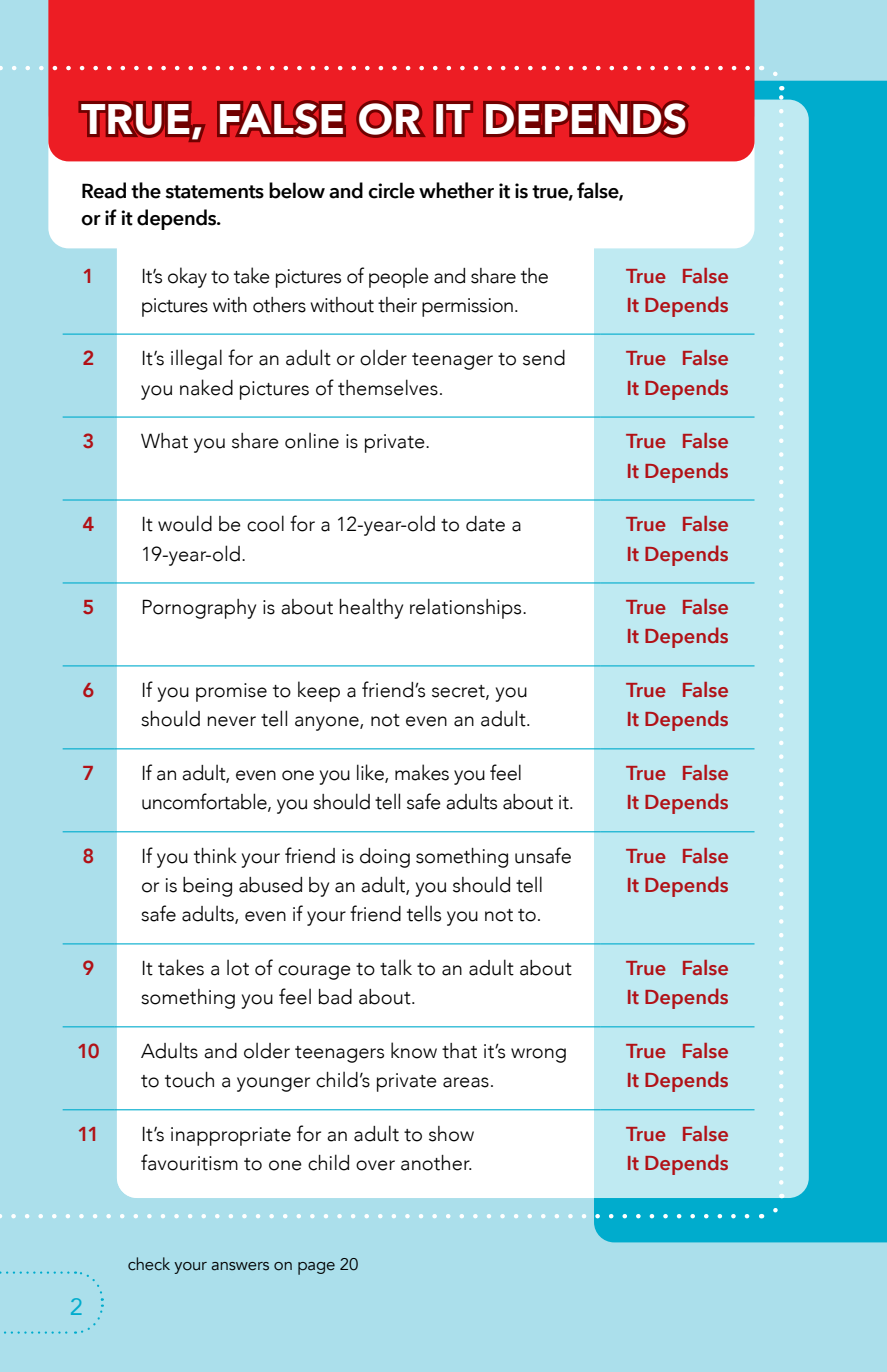 This screenshot has height=1372, width=887. I want to click on date, so click(485, 524).
